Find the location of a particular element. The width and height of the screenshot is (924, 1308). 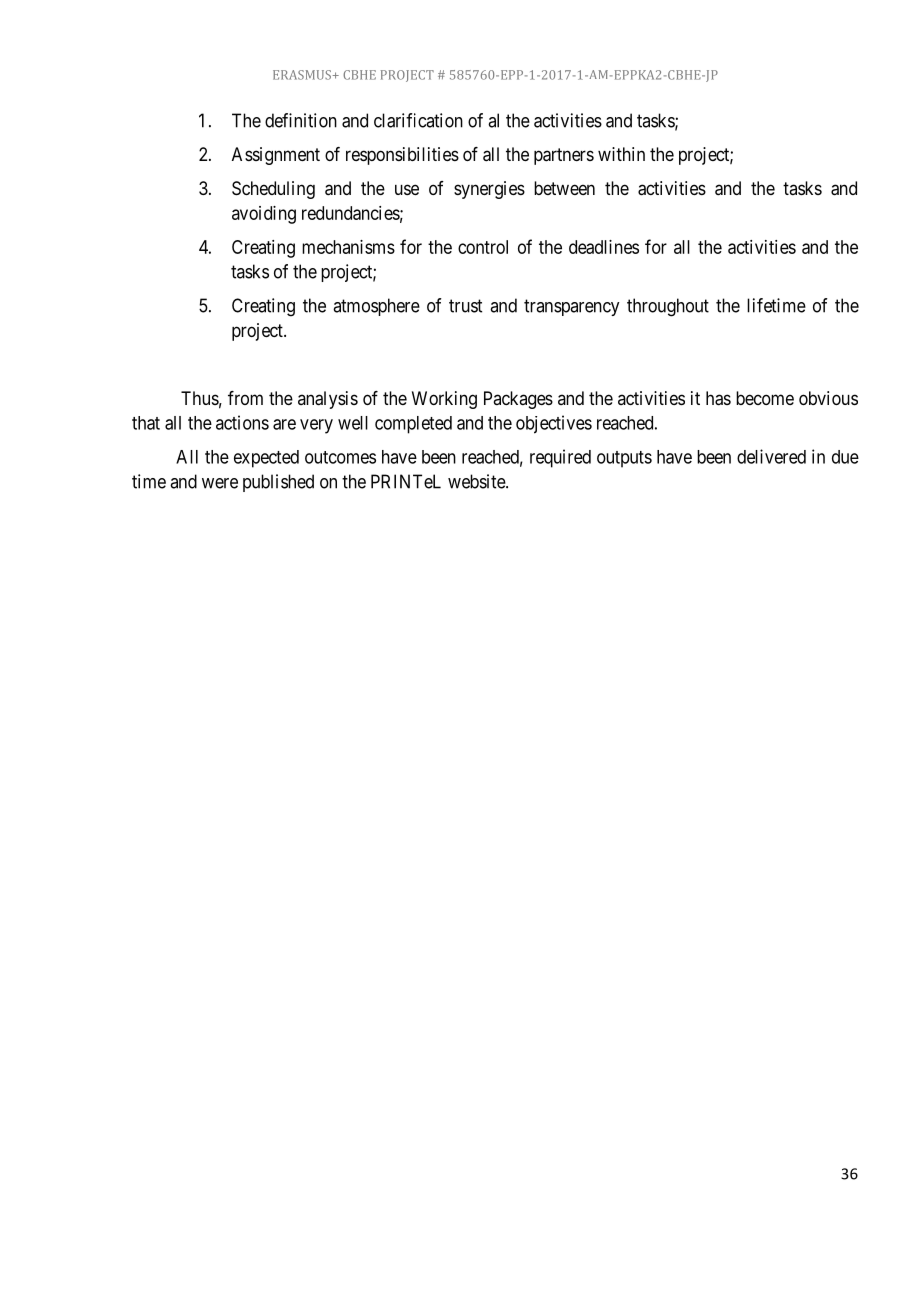

trust is located at coordinates (465, 306).
